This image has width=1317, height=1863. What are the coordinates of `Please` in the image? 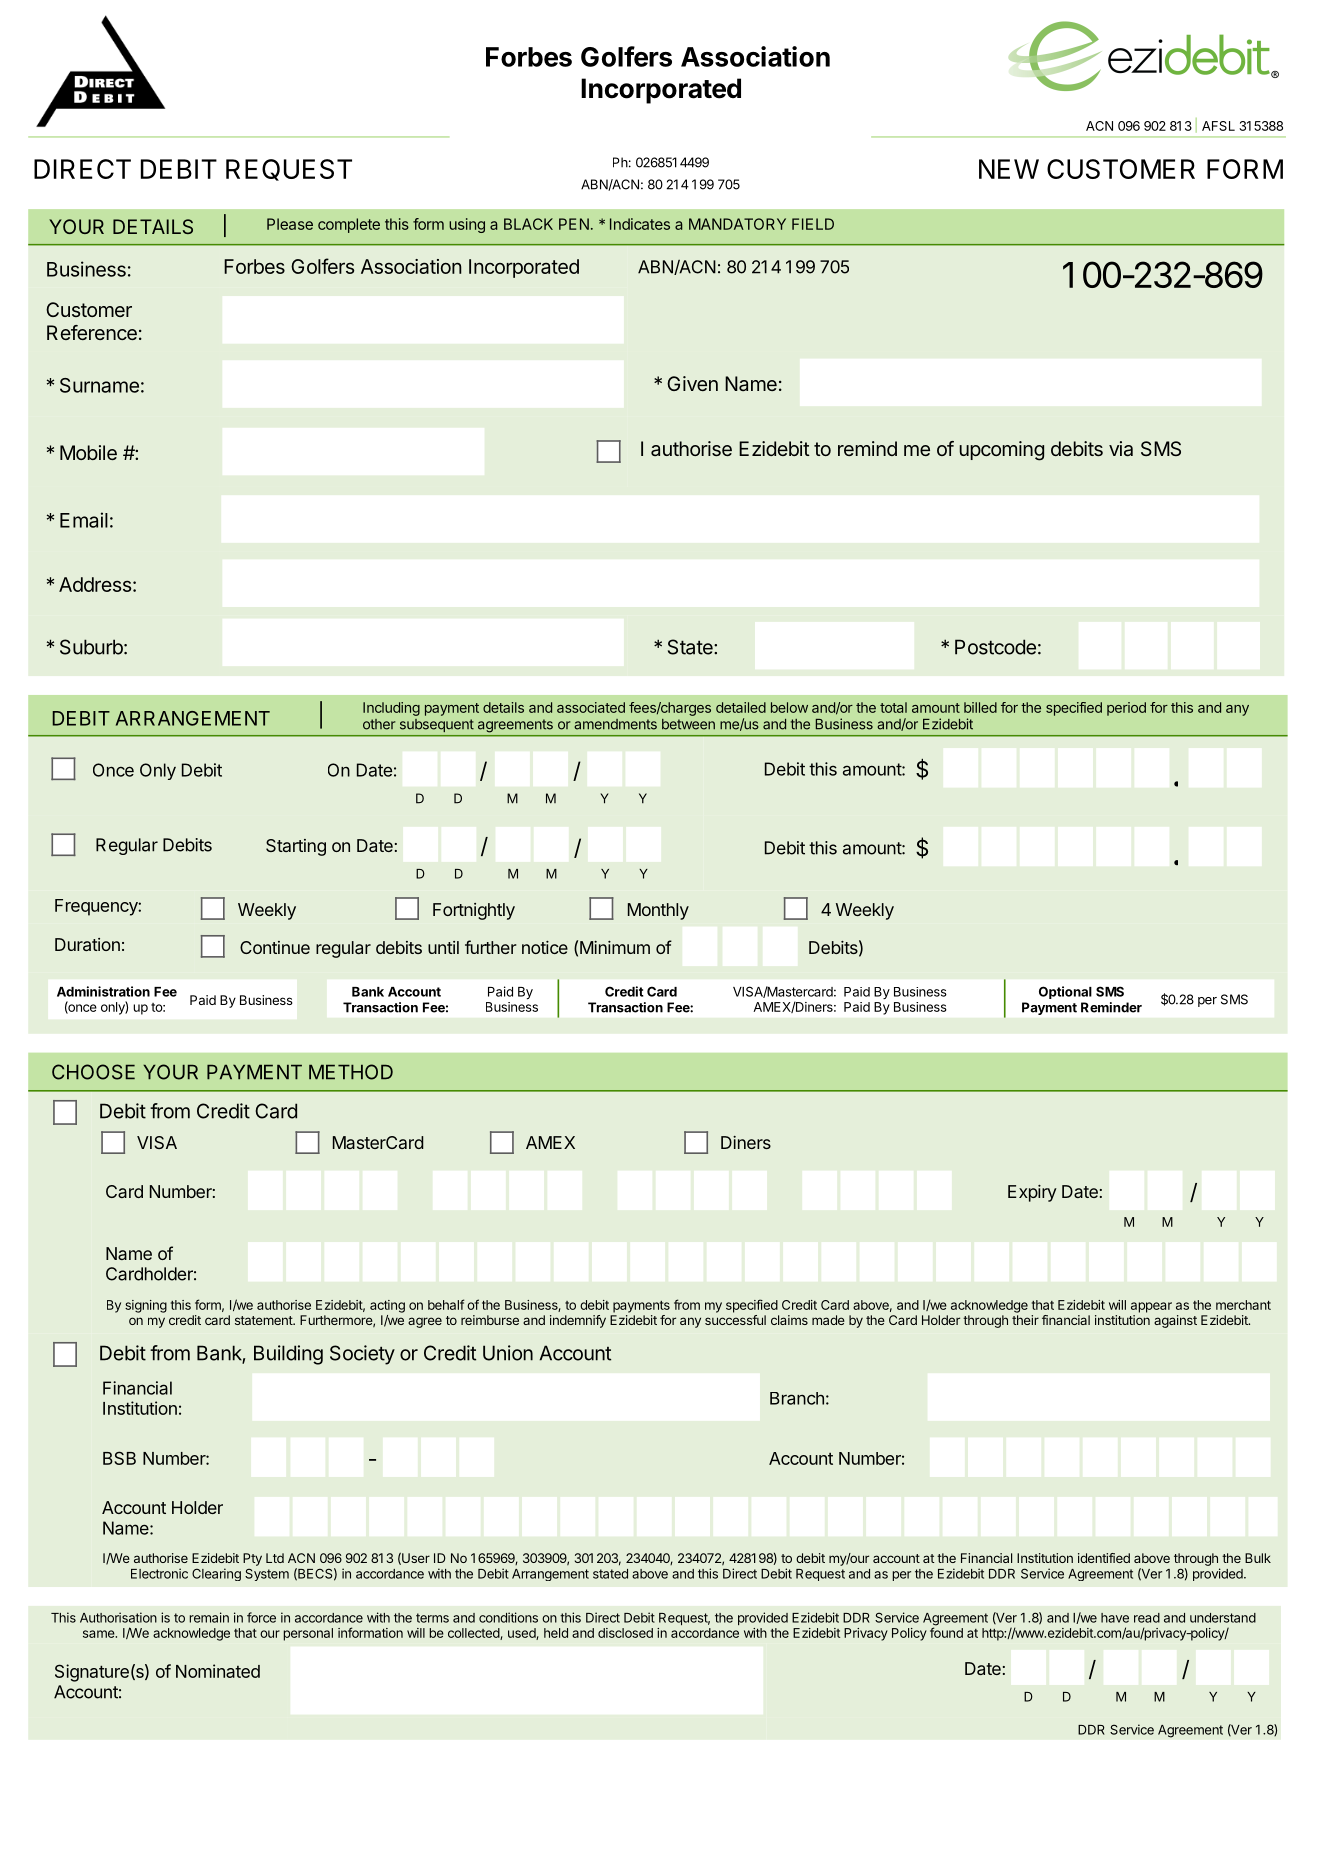 It's located at (290, 224).
